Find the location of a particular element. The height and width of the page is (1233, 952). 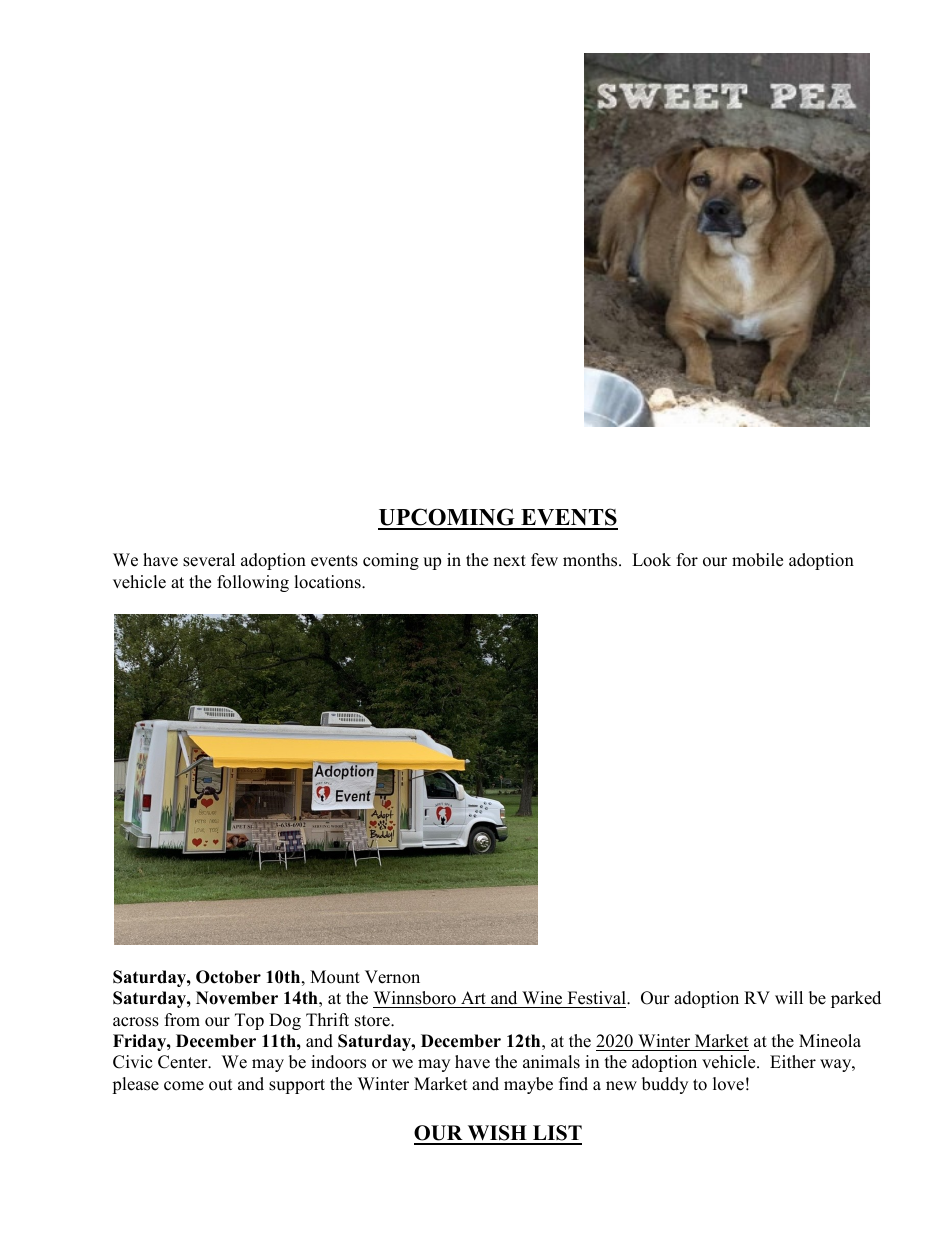

next is located at coordinates (509, 561).
